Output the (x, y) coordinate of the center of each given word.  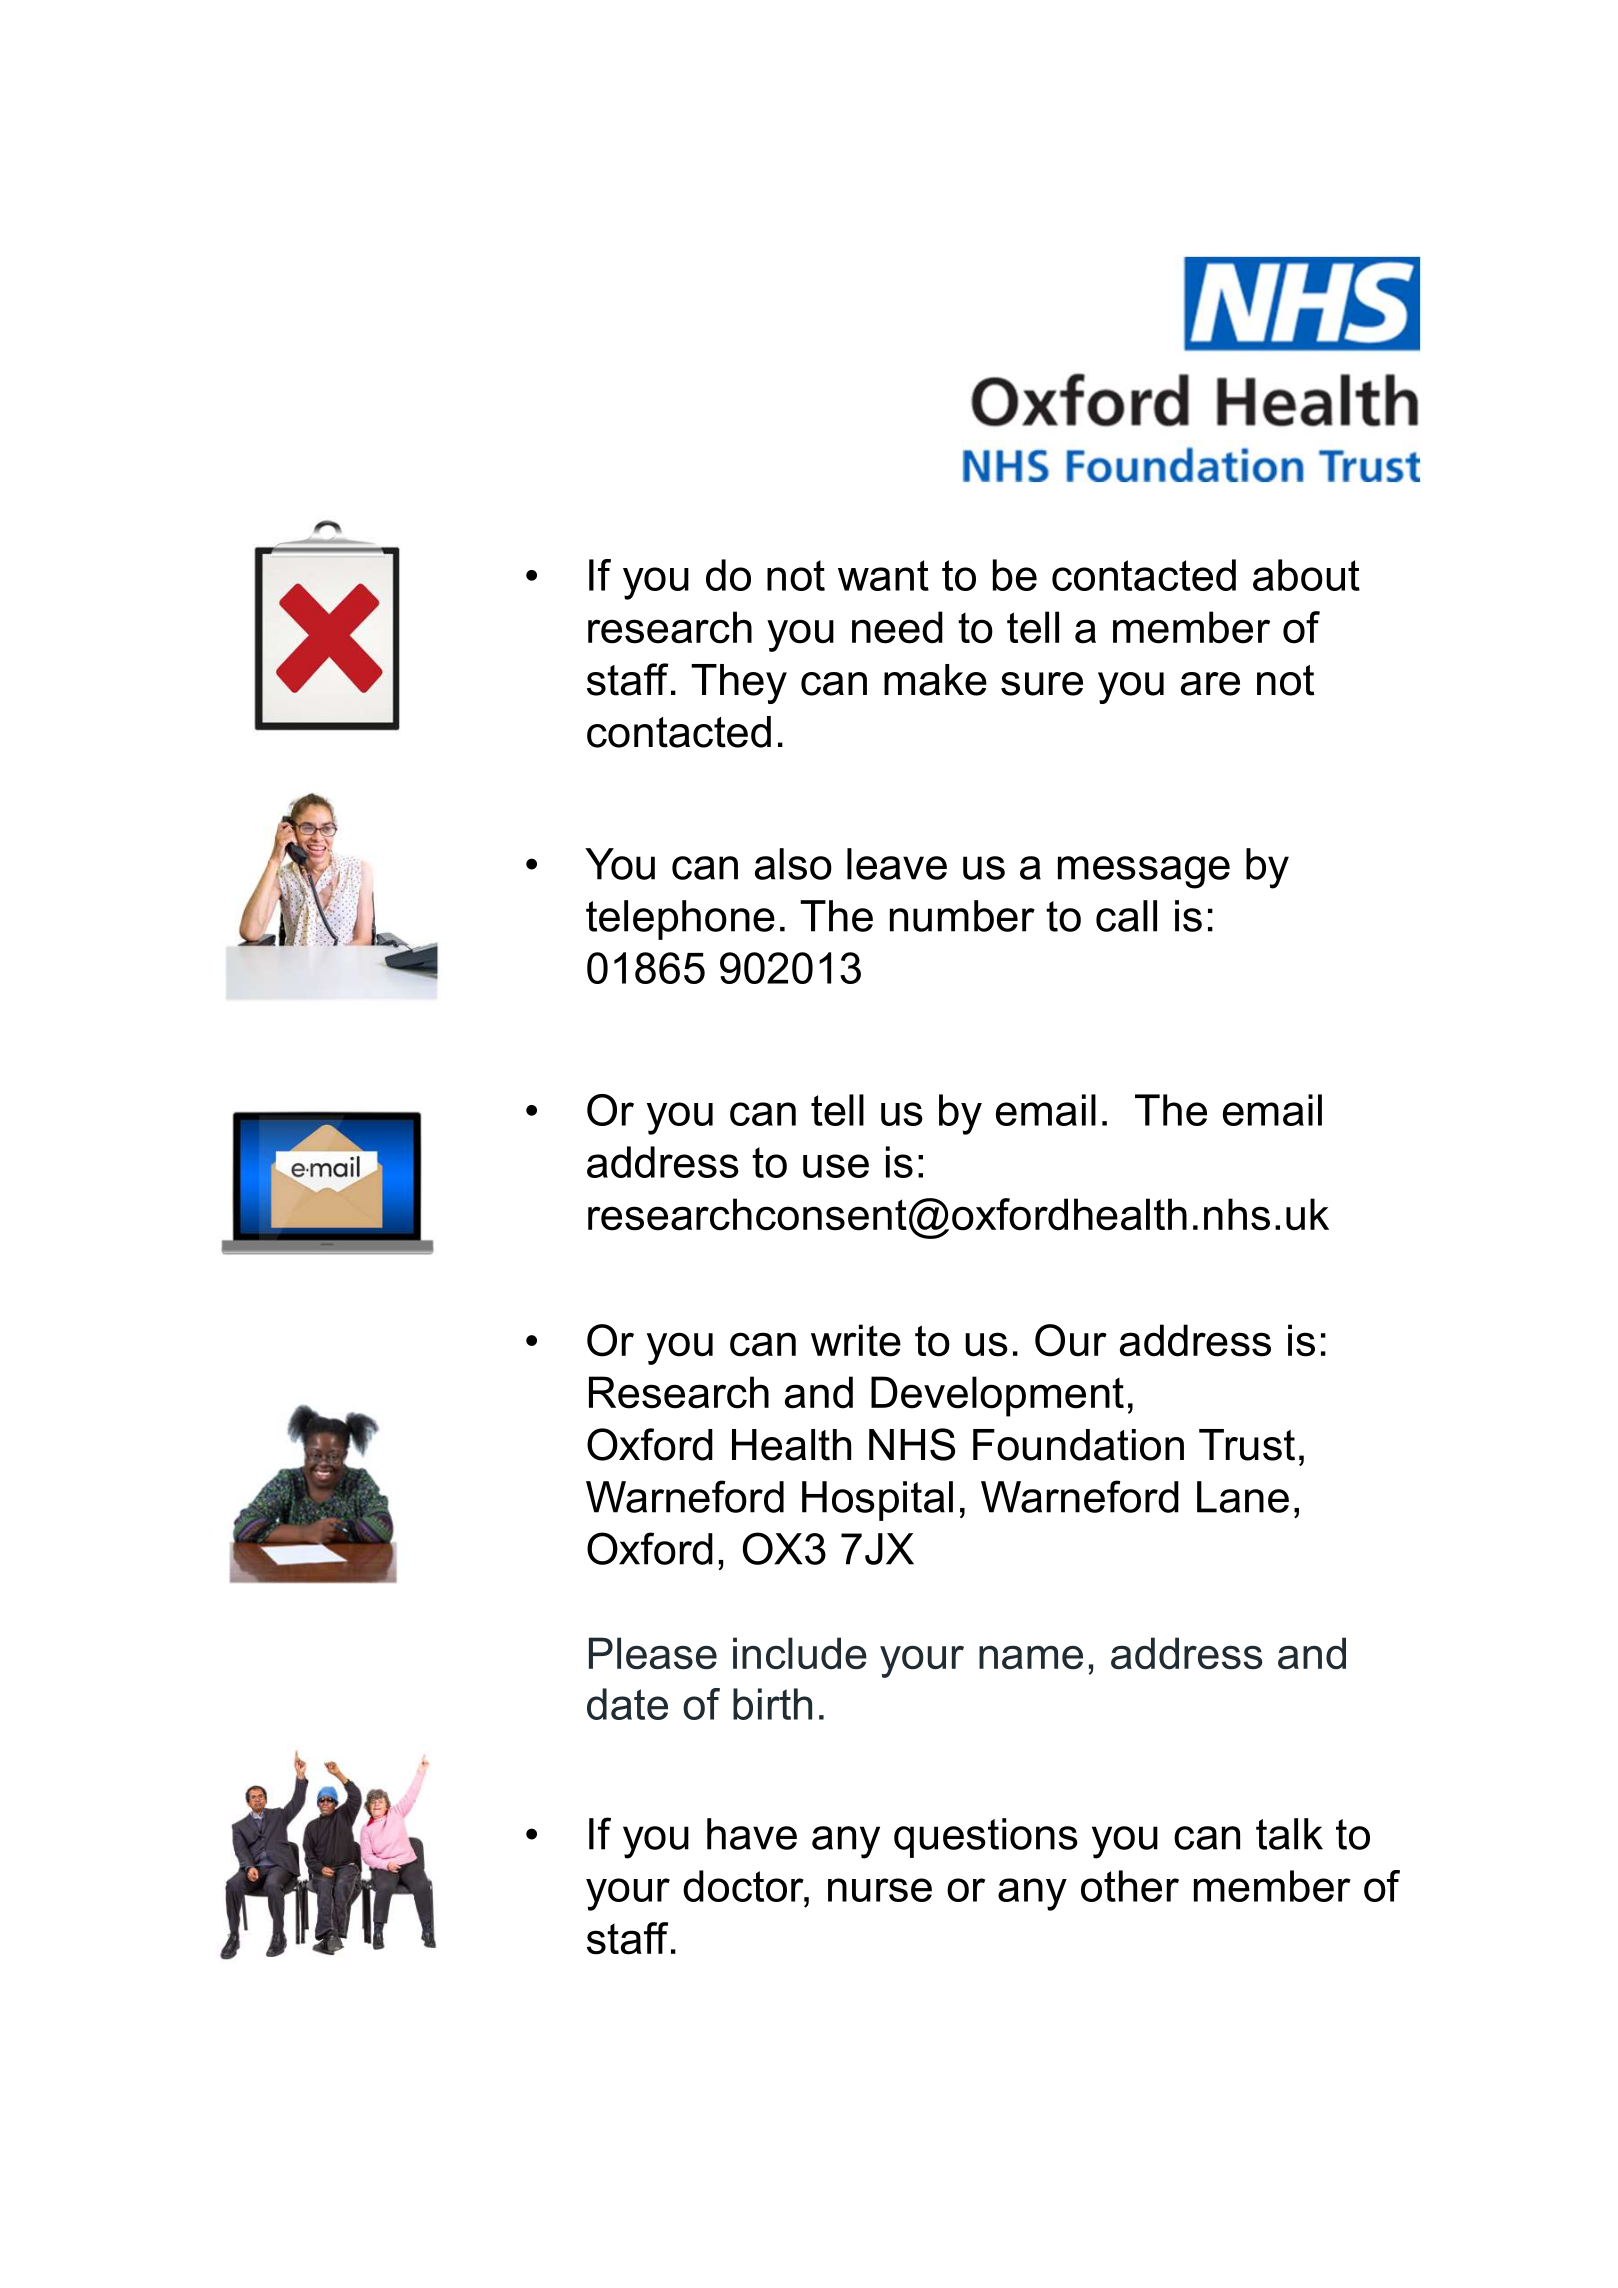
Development (997, 1396)
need (897, 627)
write (856, 1340)
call (1126, 916)
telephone (680, 920)
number (962, 916)
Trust (1247, 1445)
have (752, 1834)
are (1210, 684)
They (739, 684)
